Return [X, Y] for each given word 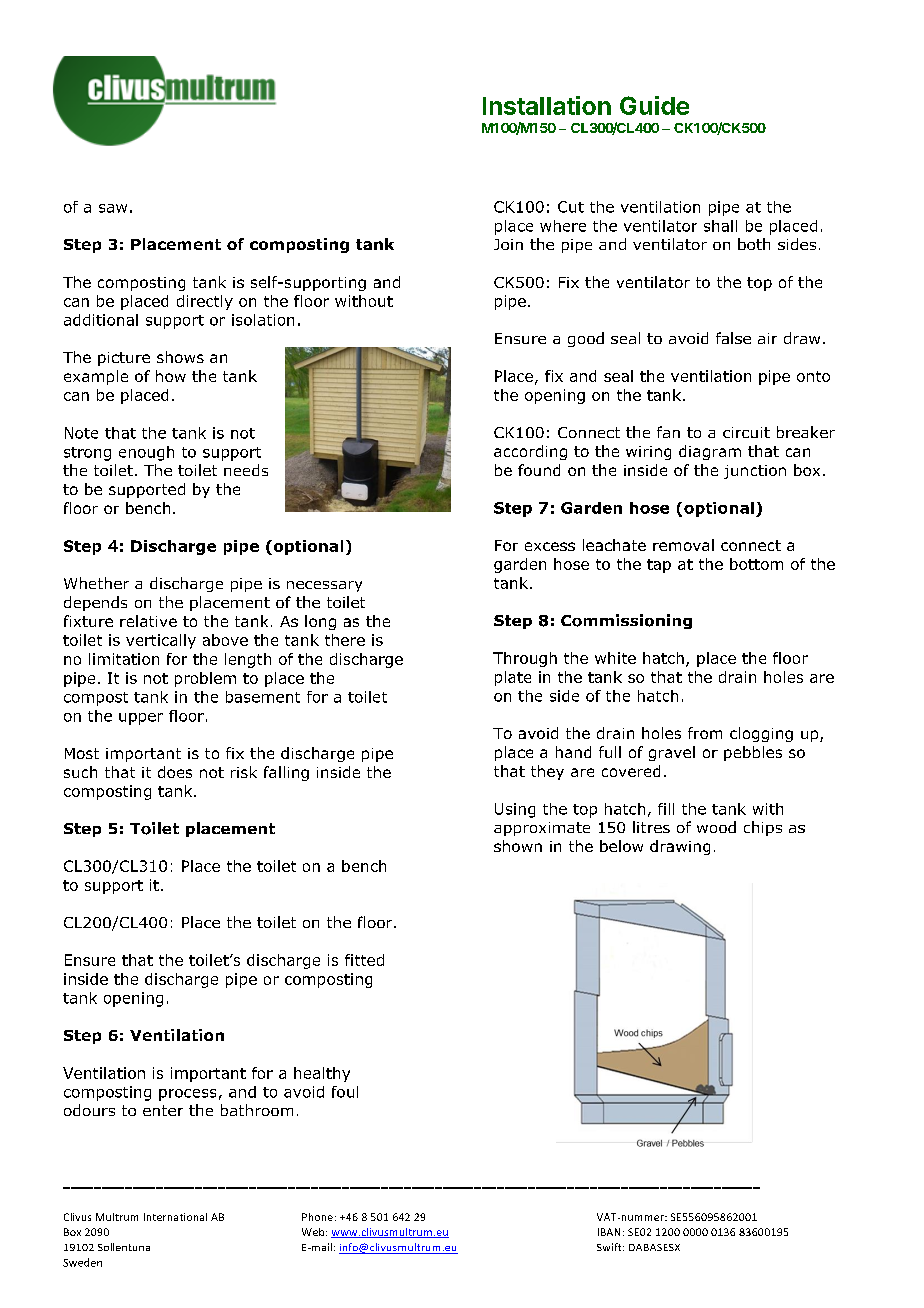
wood [716, 827]
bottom [756, 564]
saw [113, 208]
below [621, 846]
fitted [364, 960]
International [175, 1217]
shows [180, 357]
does [175, 772]
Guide [654, 105]
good [586, 339]
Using [515, 810]
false [733, 338]
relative [148, 621]
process [187, 1095]
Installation [547, 105]
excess [550, 546]
